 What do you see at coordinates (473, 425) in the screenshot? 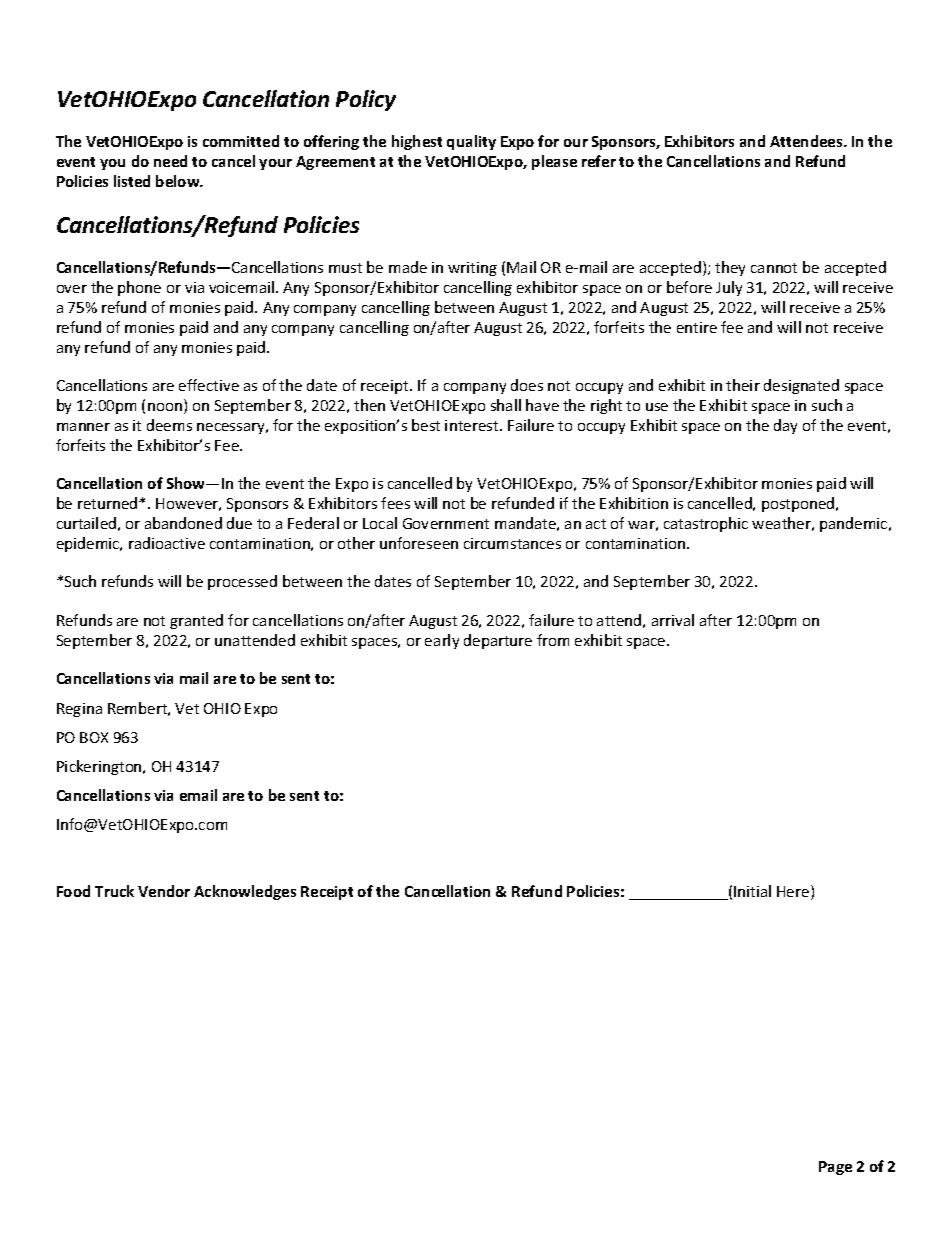
I see `interest` at bounding box center [473, 425].
